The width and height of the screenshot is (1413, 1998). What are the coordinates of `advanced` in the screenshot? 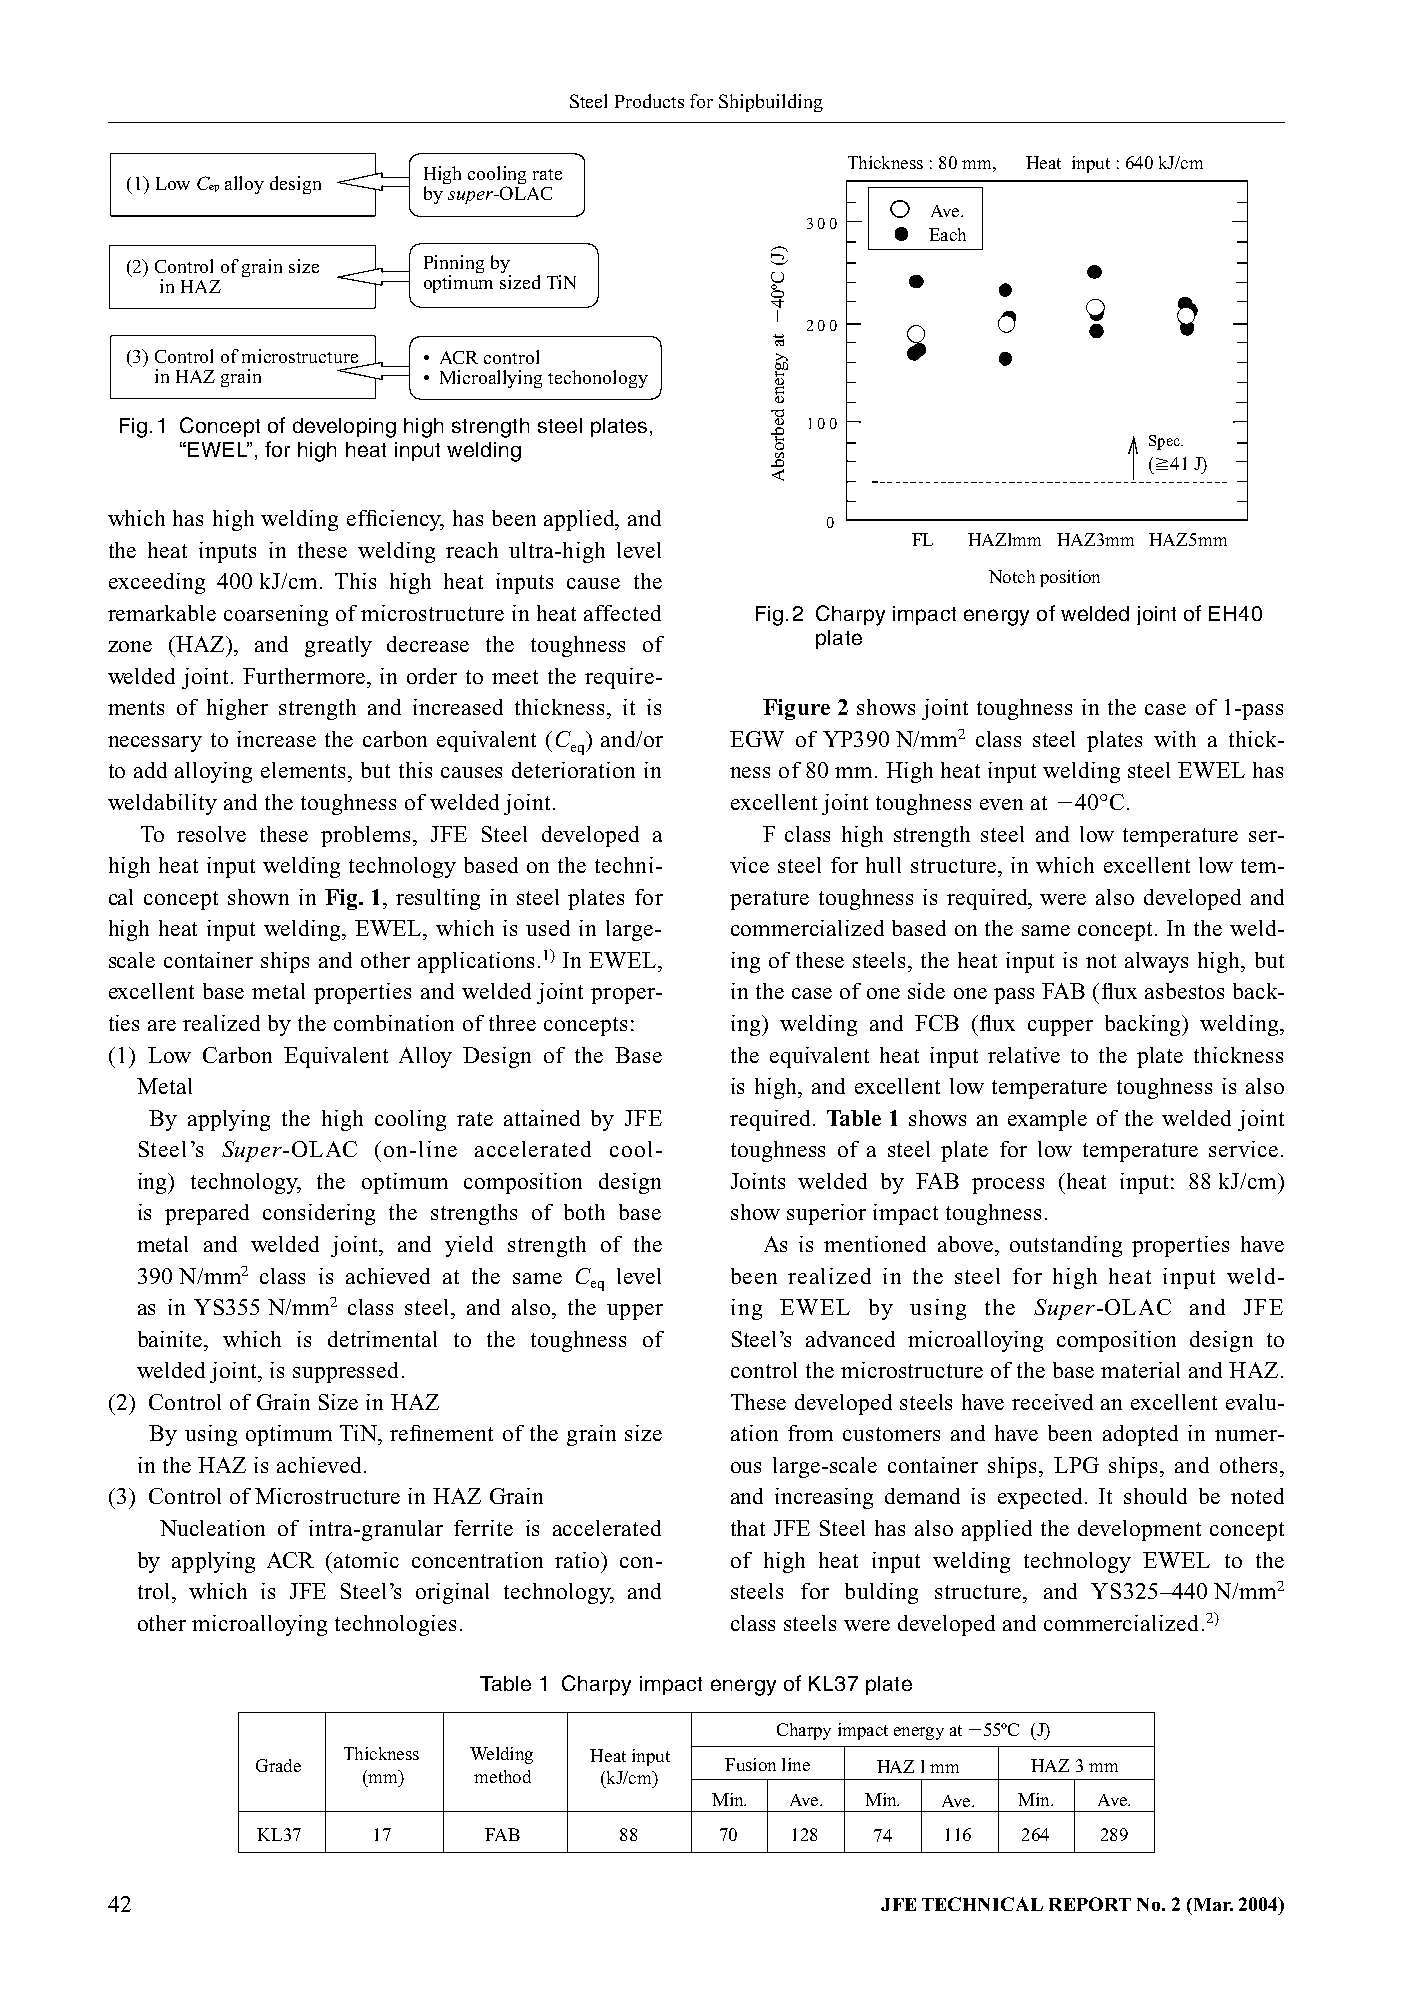 It's located at (850, 1339).
